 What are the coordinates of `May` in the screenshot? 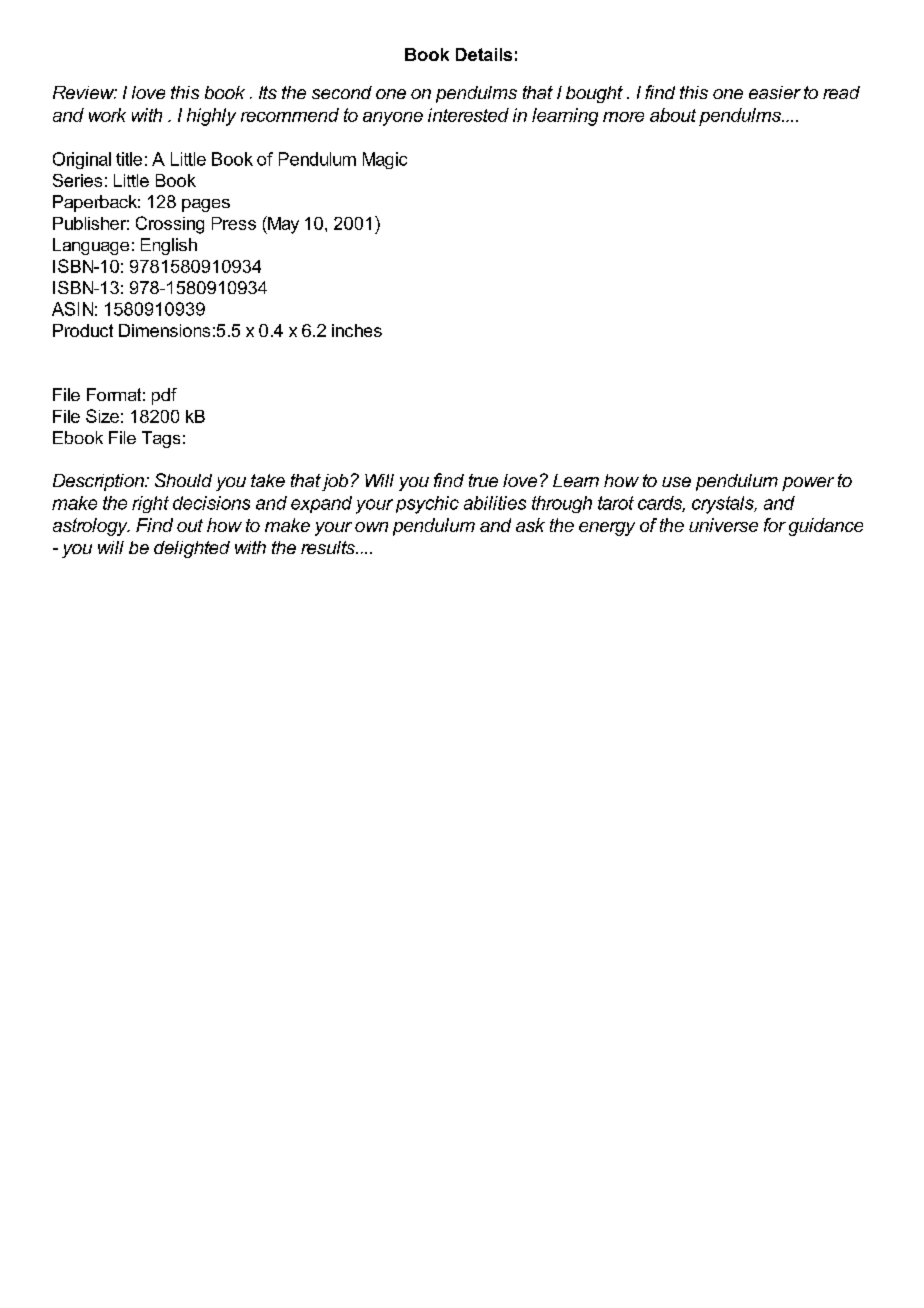 It's located at (282, 225).
